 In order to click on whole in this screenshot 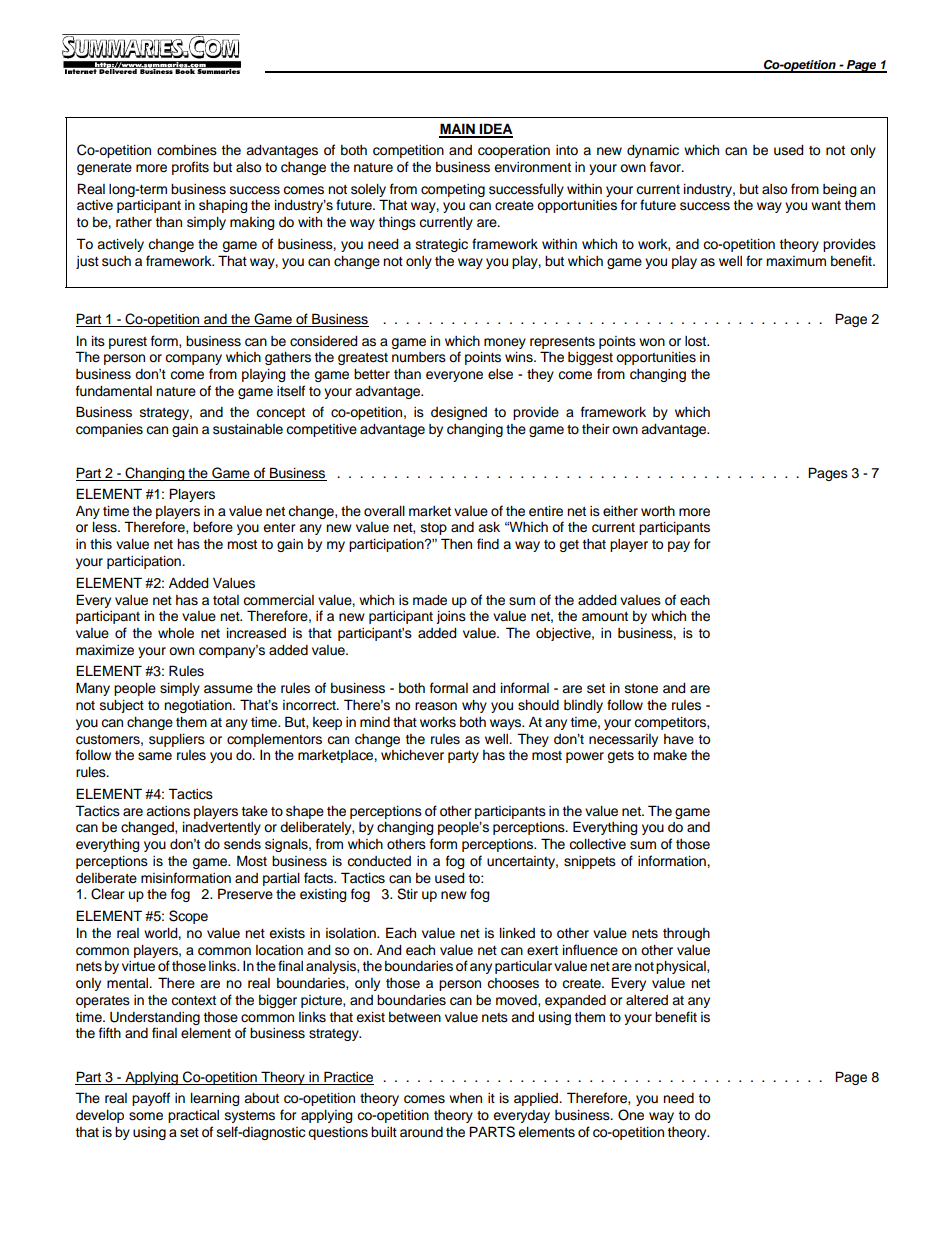, I will do `click(176, 633)`.
